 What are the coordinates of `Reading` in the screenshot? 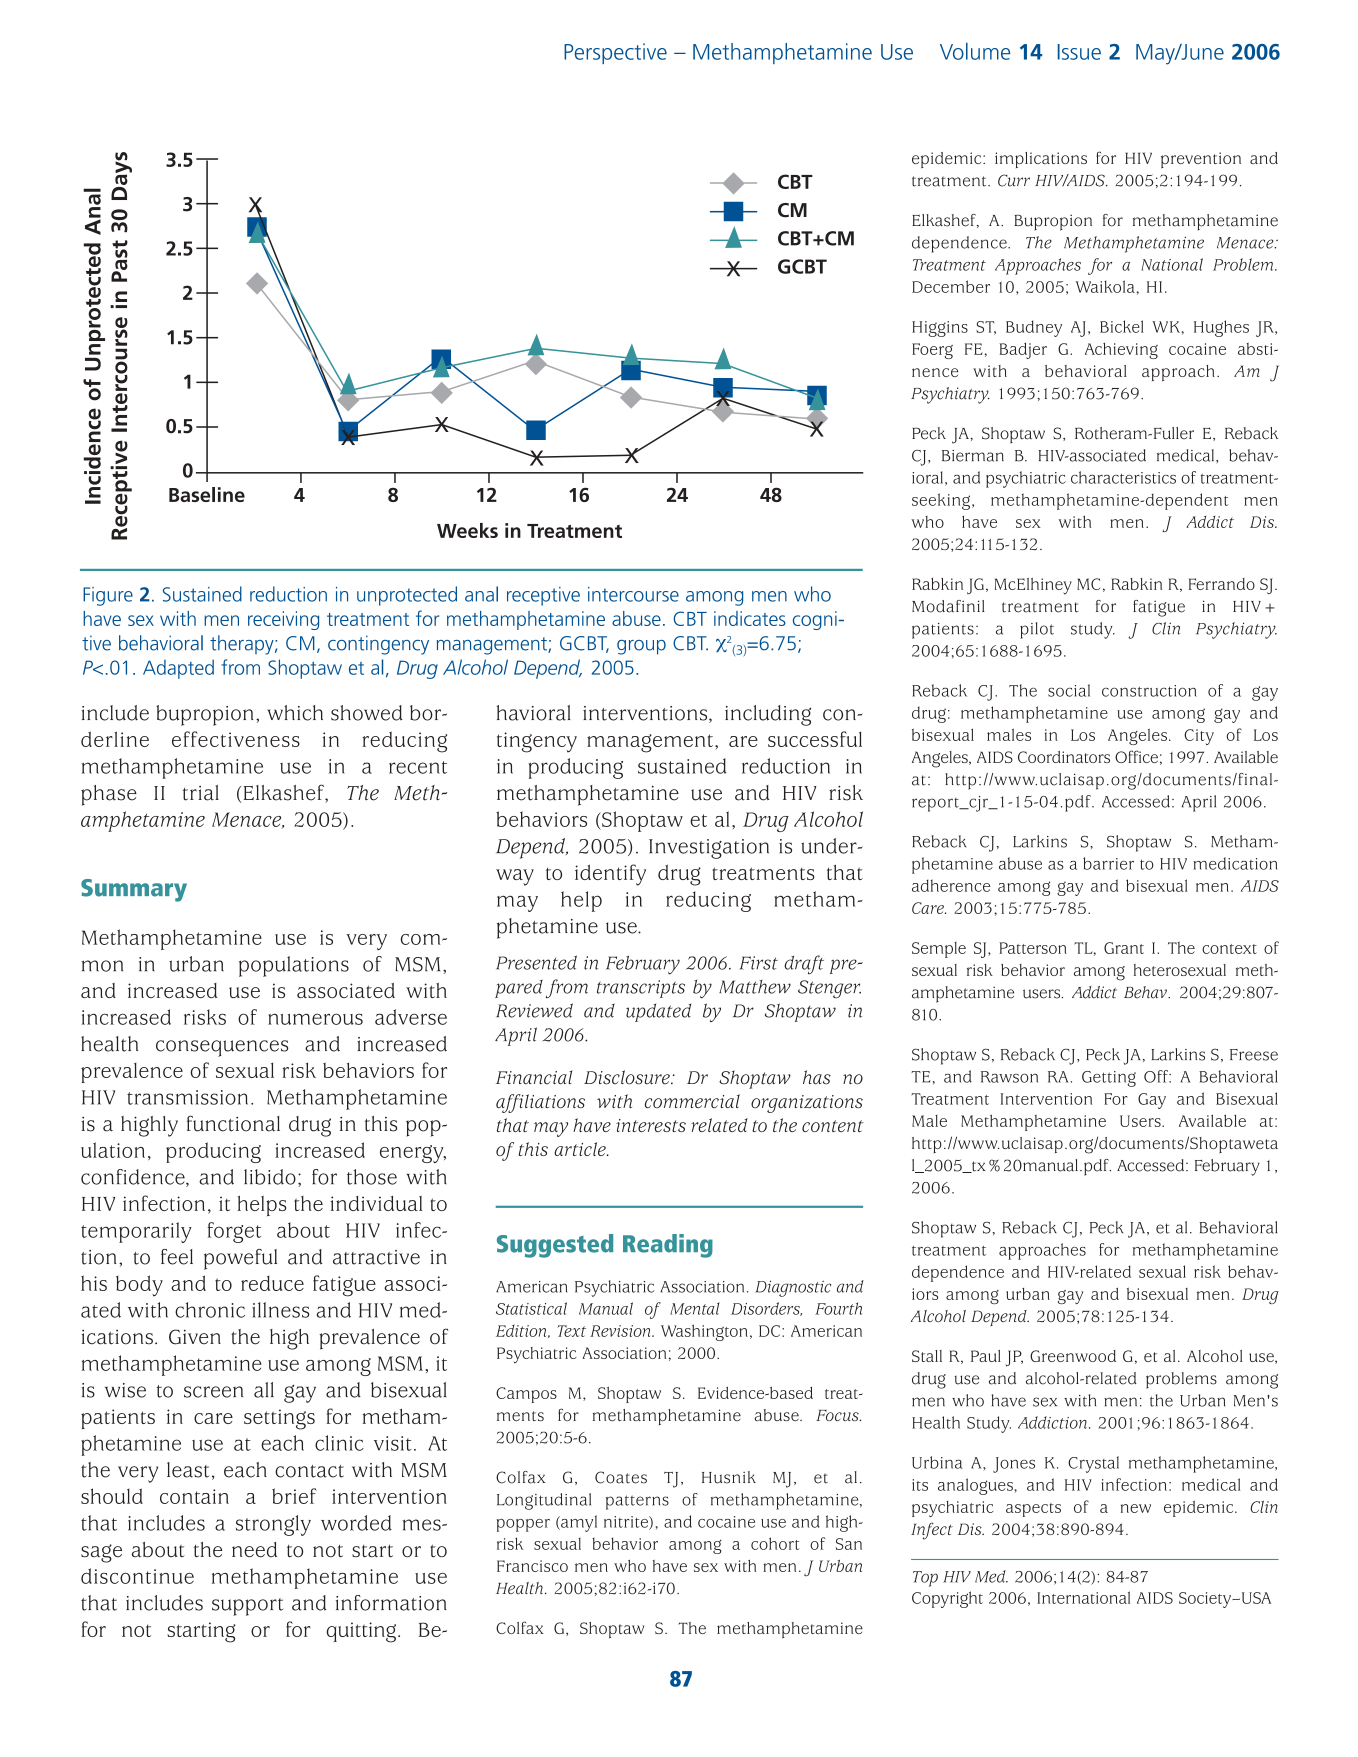 It's located at (668, 1246).
